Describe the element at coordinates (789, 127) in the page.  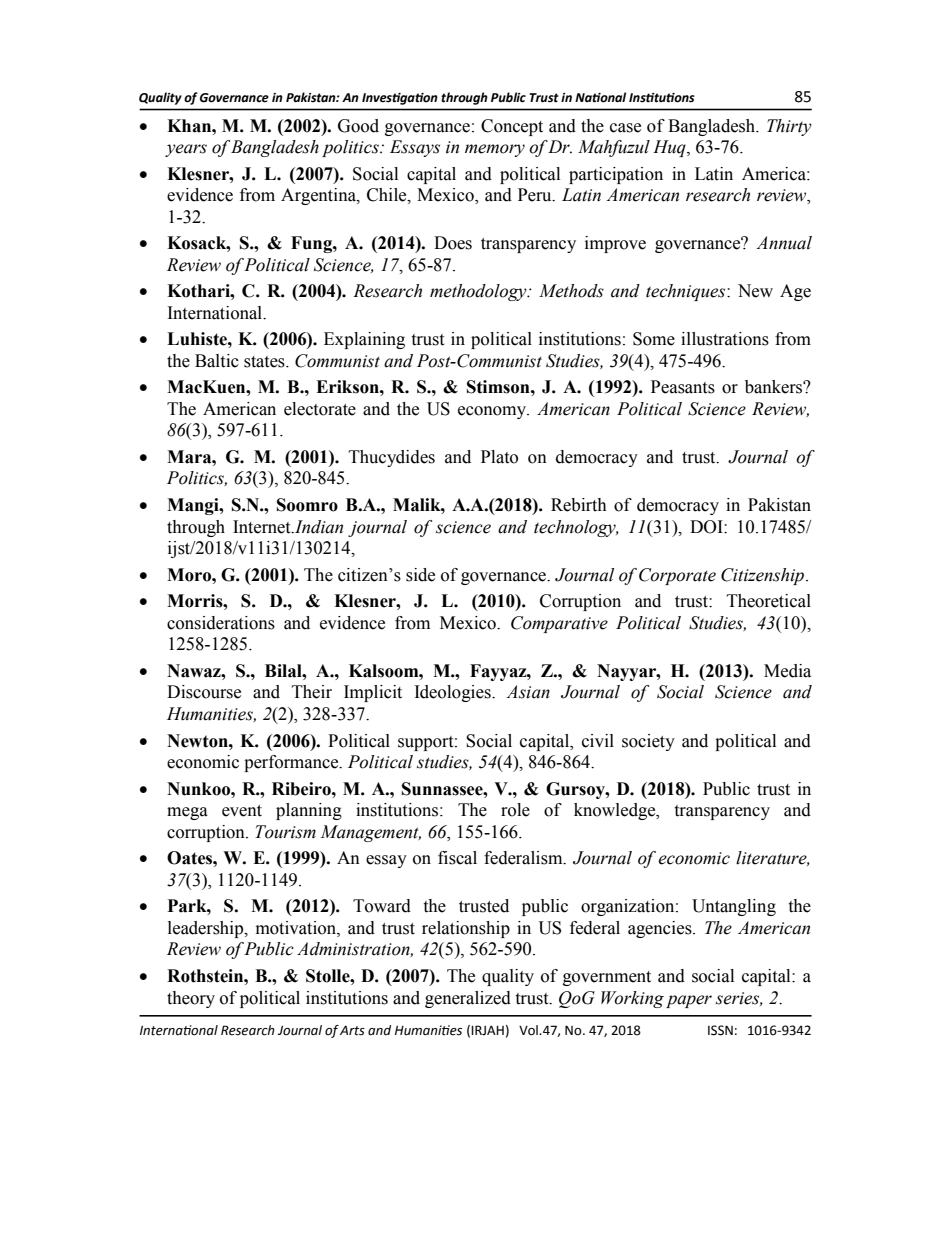
I see `Thirty` at that location.
